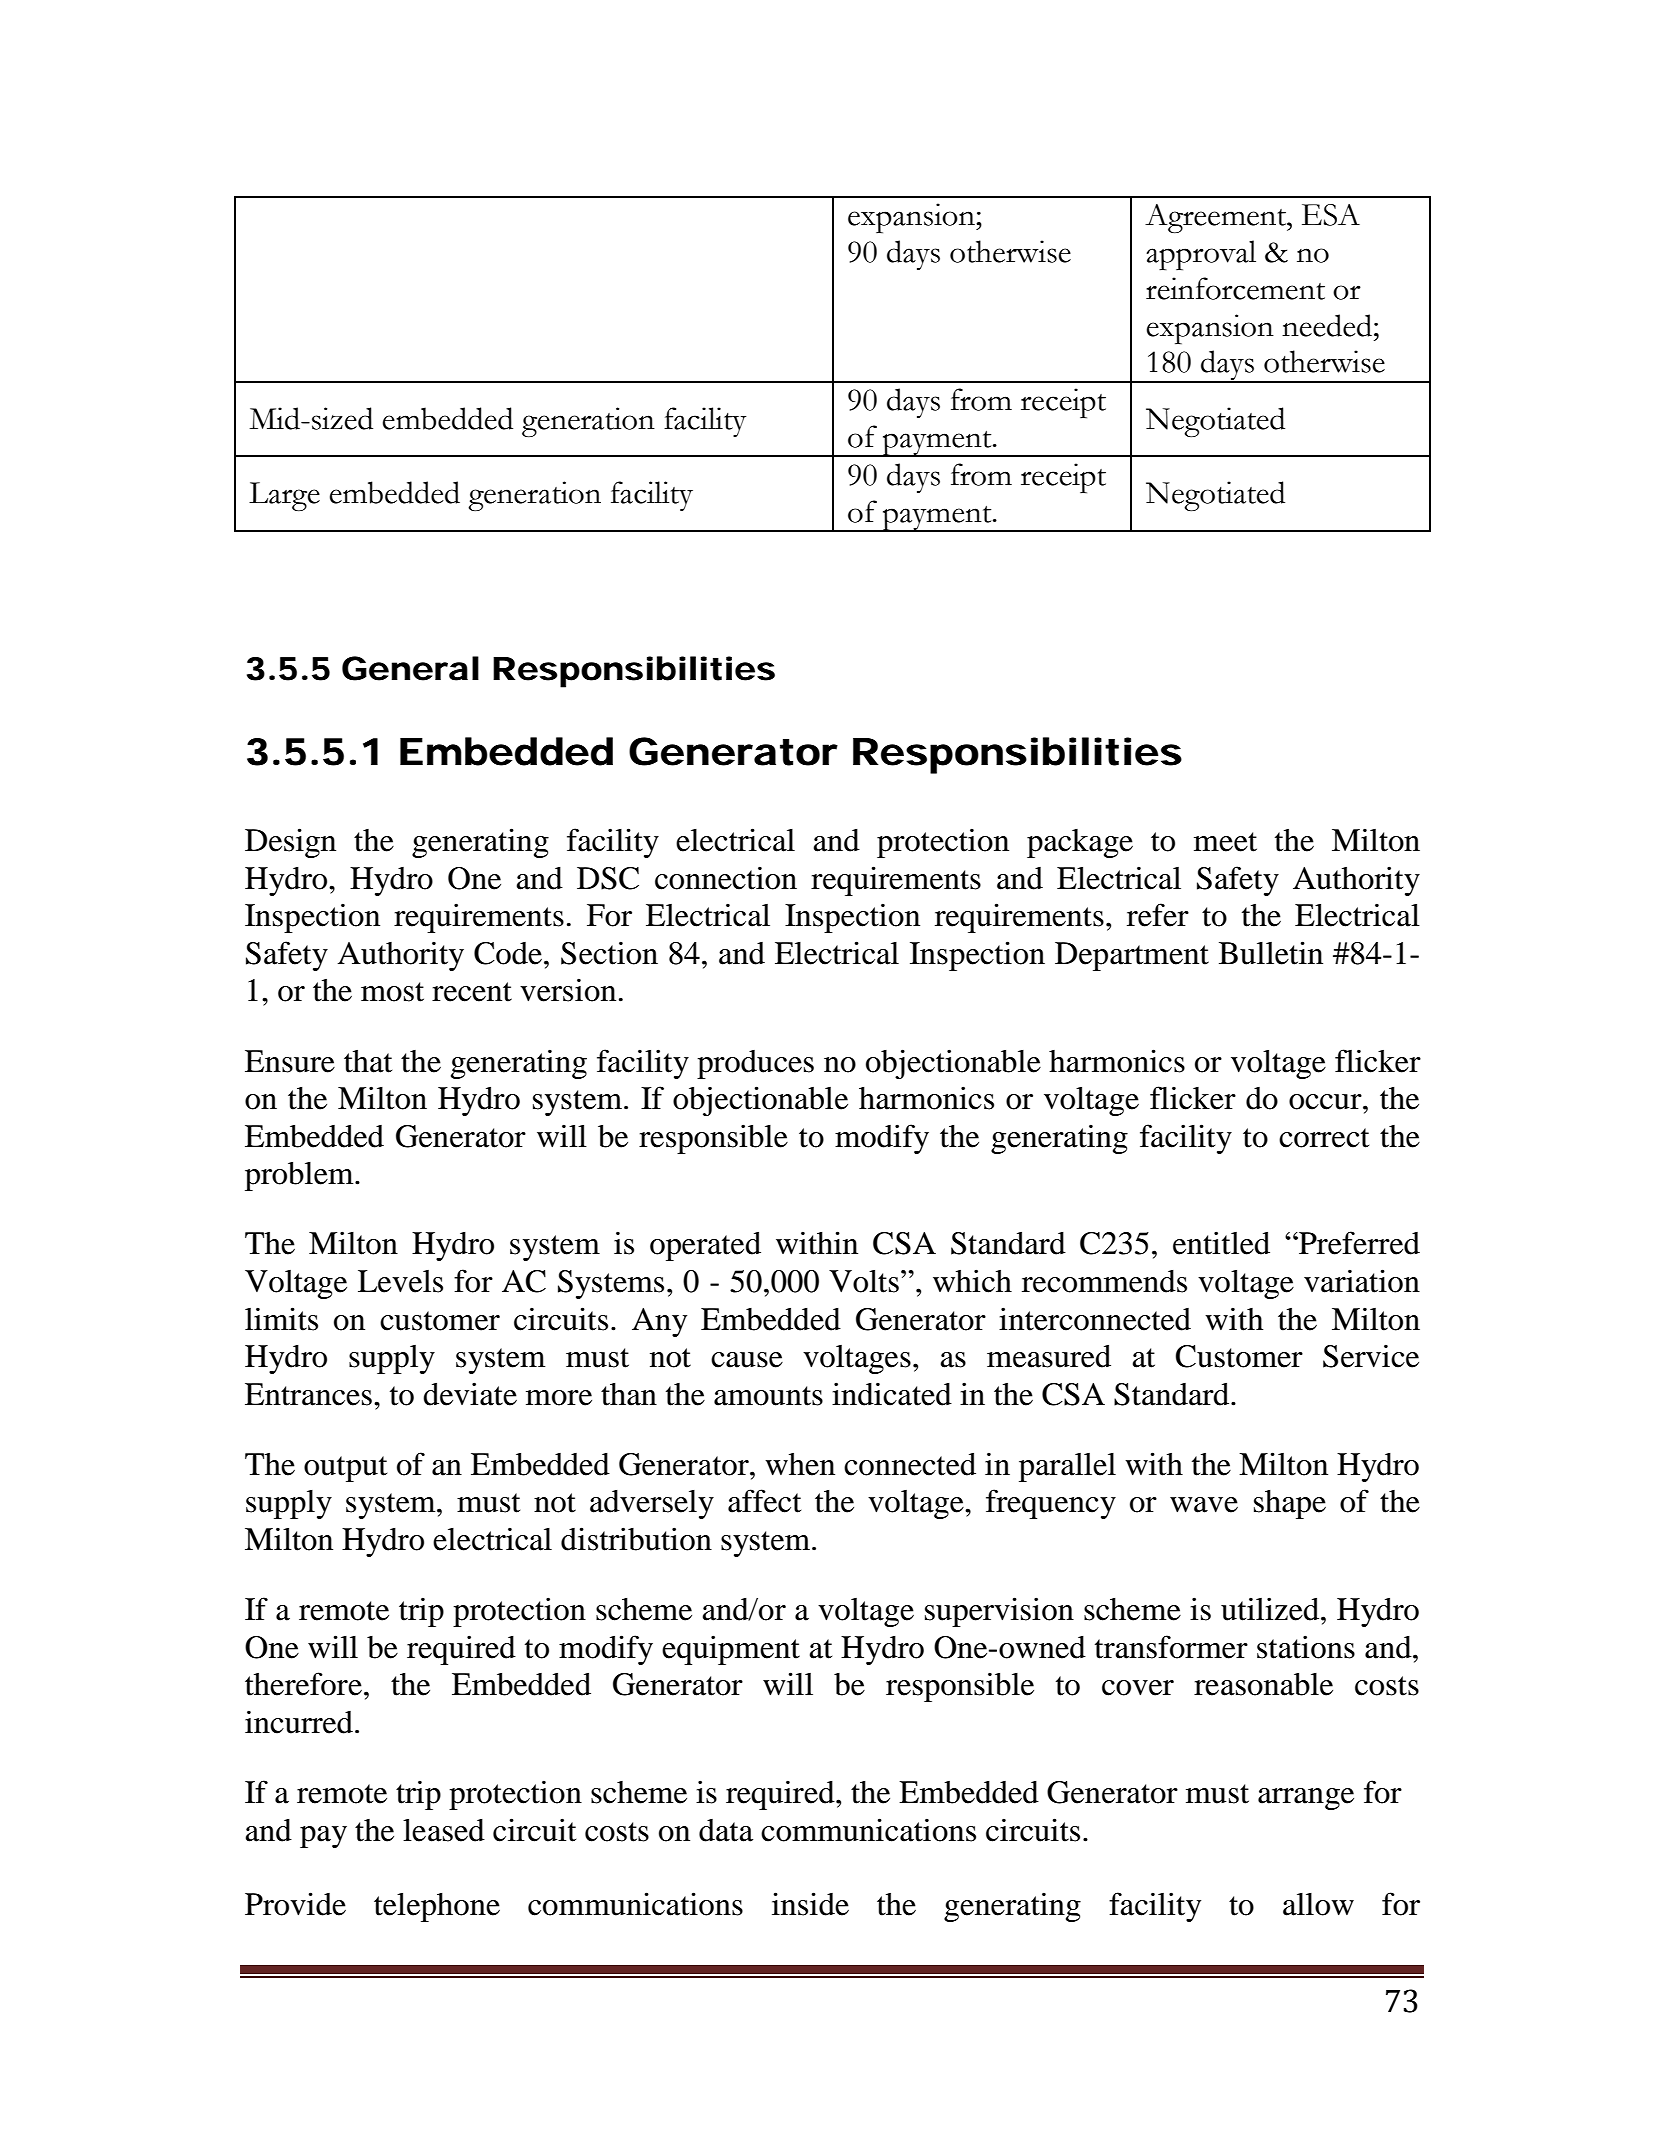 The image size is (1665, 2155). What do you see at coordinates (1225, 842) in the screenshot?
I see `meet` at bounding box center [1225, 842].
